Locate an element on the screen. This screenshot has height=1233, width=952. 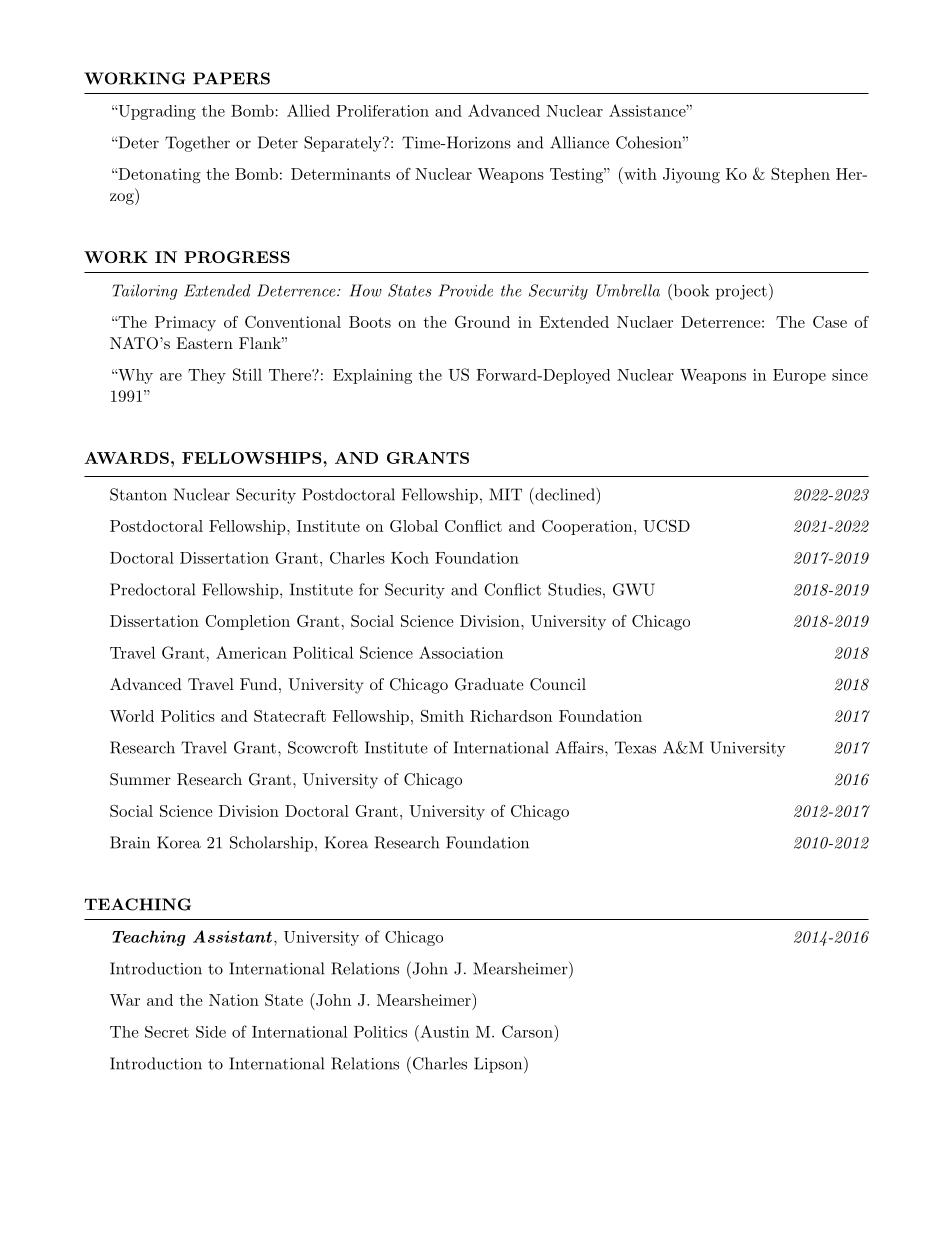
Side is located at coordinates (211, 1032).
